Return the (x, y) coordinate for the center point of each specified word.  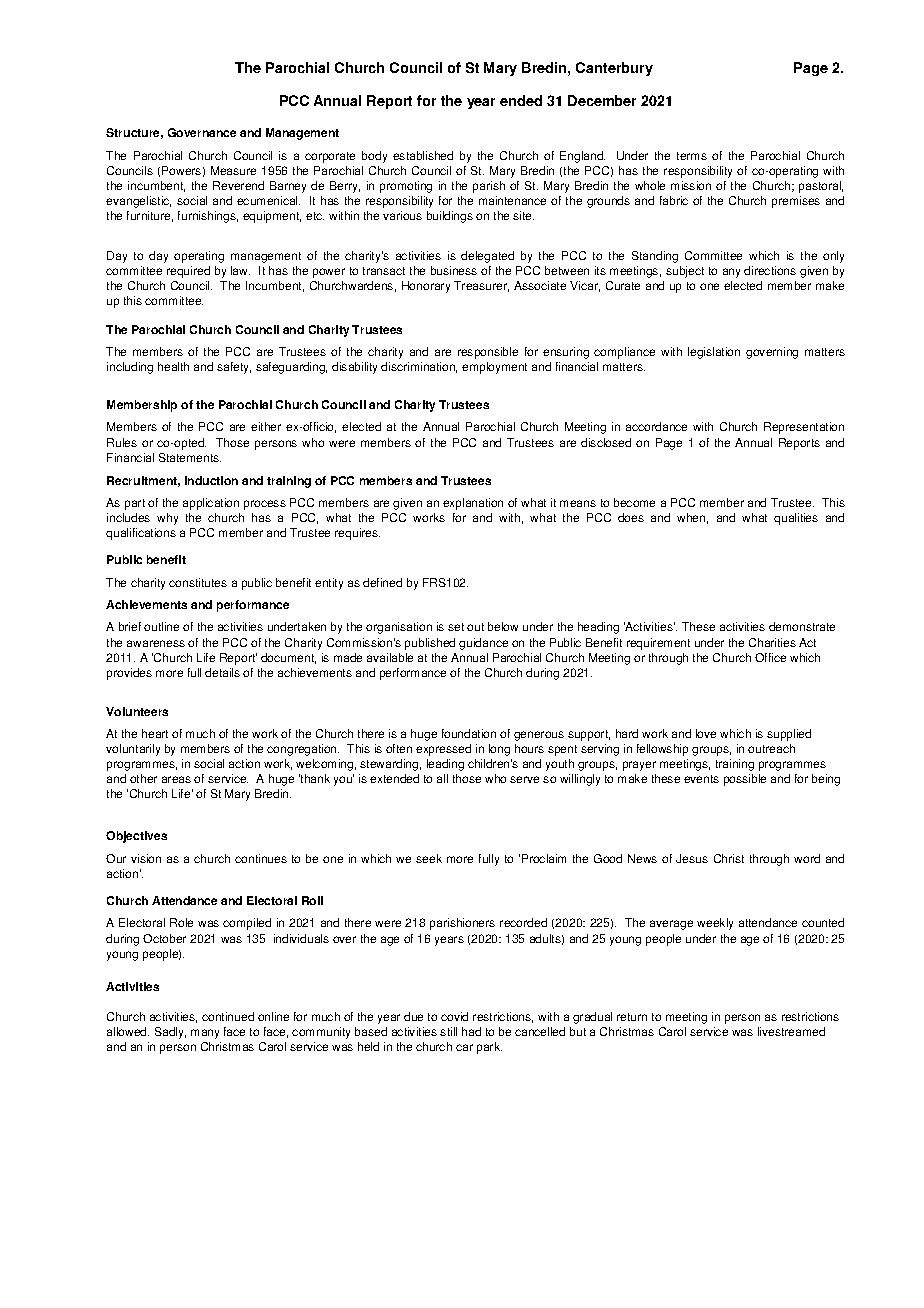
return (632, 1017)
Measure (233, 170)
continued (228, 1016)
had (471, 1031)
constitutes (198, 582)
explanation (473, 504)
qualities (796, 519)
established (423, 155)
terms (692, 156)
